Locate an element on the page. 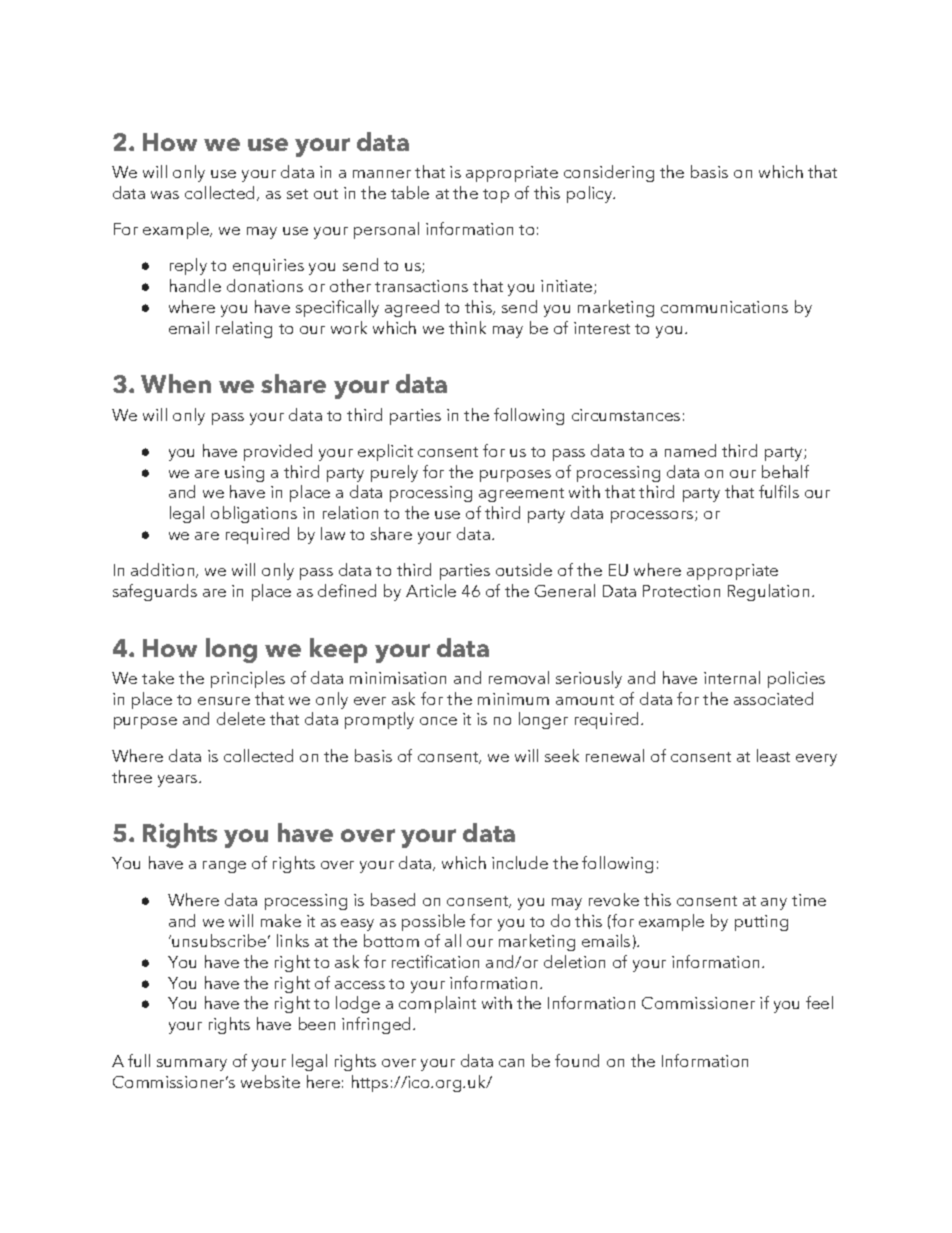 The image size is (952, 1233). considering is located at coordinates (609, 173).
